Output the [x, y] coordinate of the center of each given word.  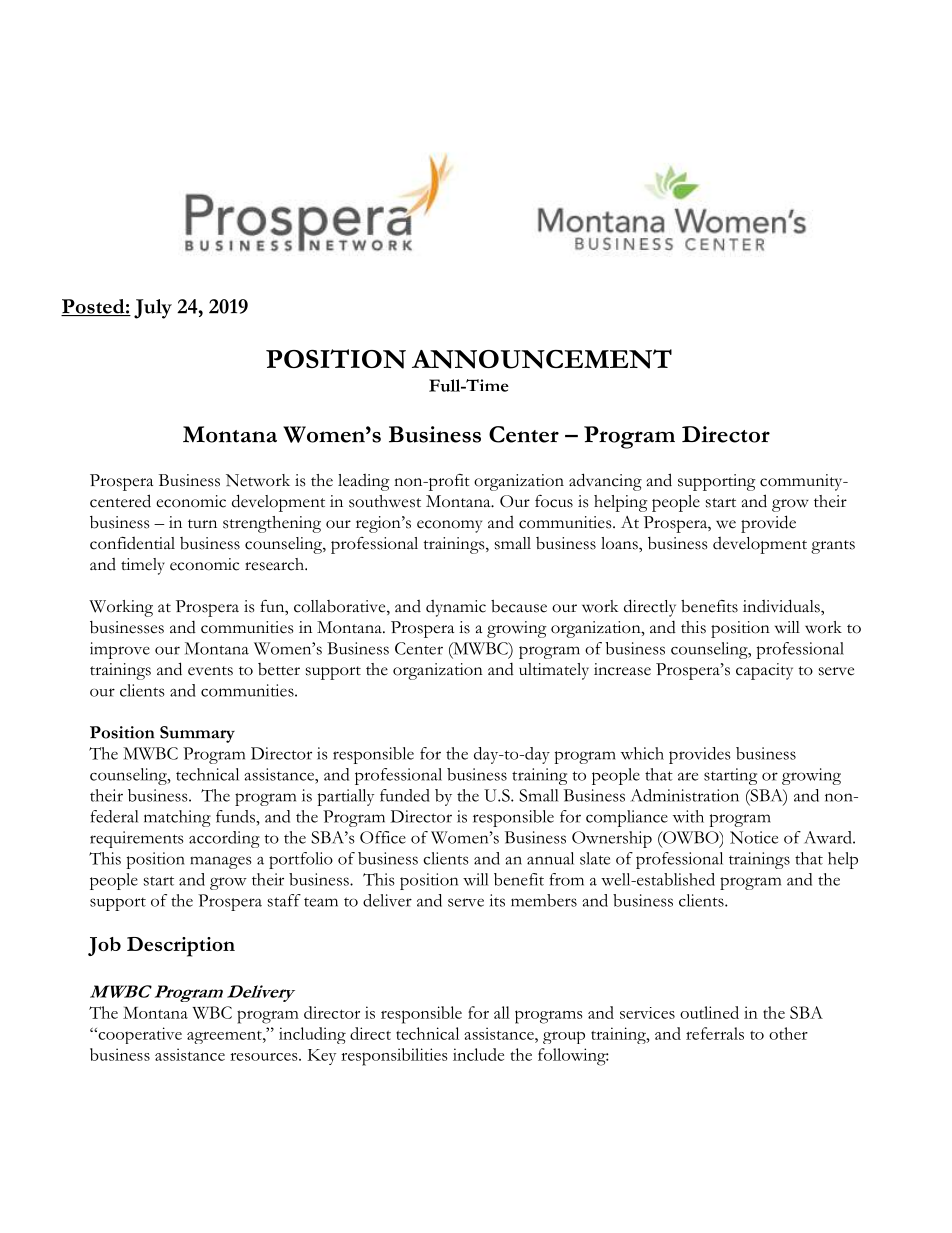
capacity [764, 671]
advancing [605, 482]
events [210, 671]
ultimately [554, 671]
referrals [715, 1033]
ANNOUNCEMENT [542, 359]
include [478, 1054]
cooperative [139, 1035]
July [153, 309]
